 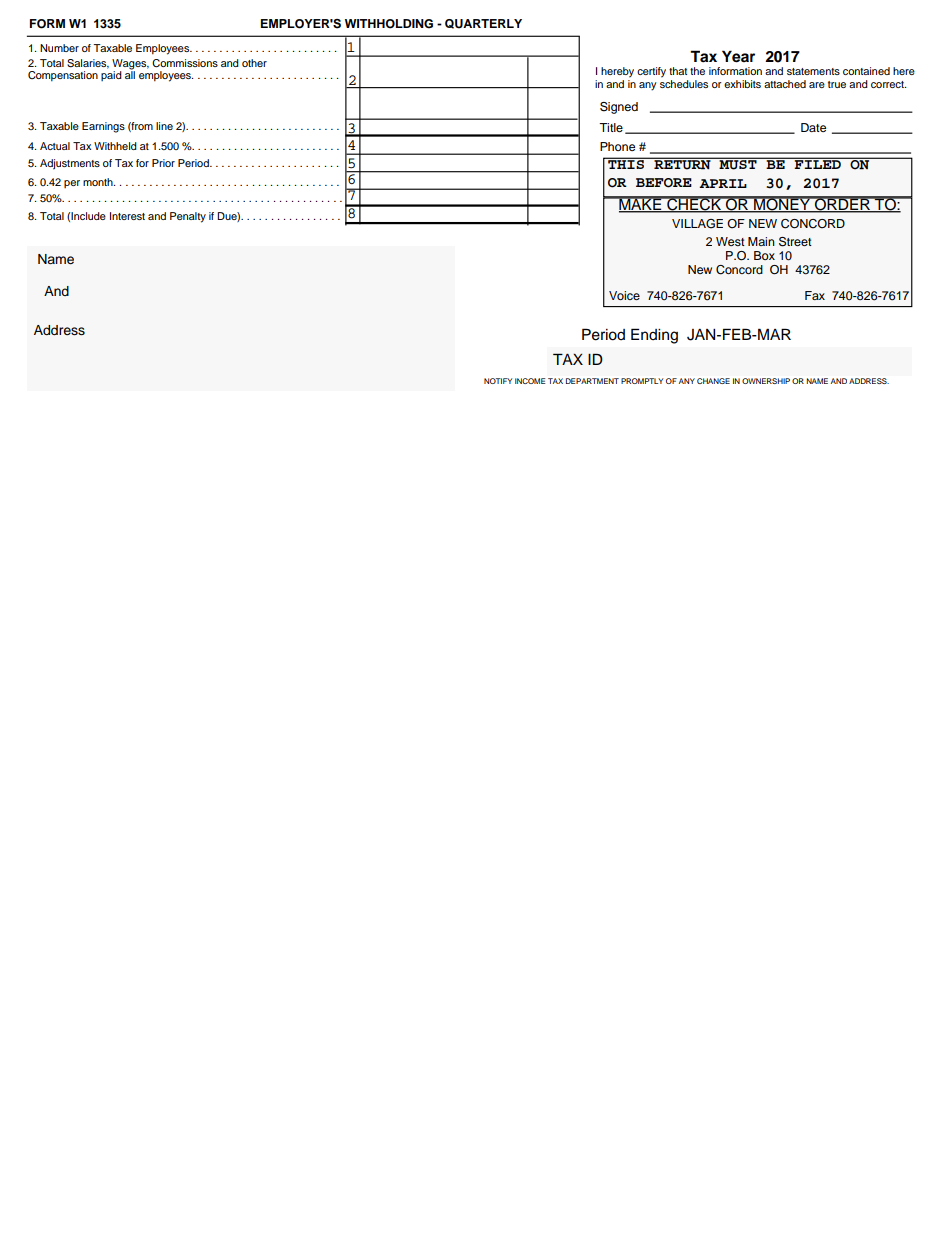 I want to click on Date, so click(x=813, y=127).
